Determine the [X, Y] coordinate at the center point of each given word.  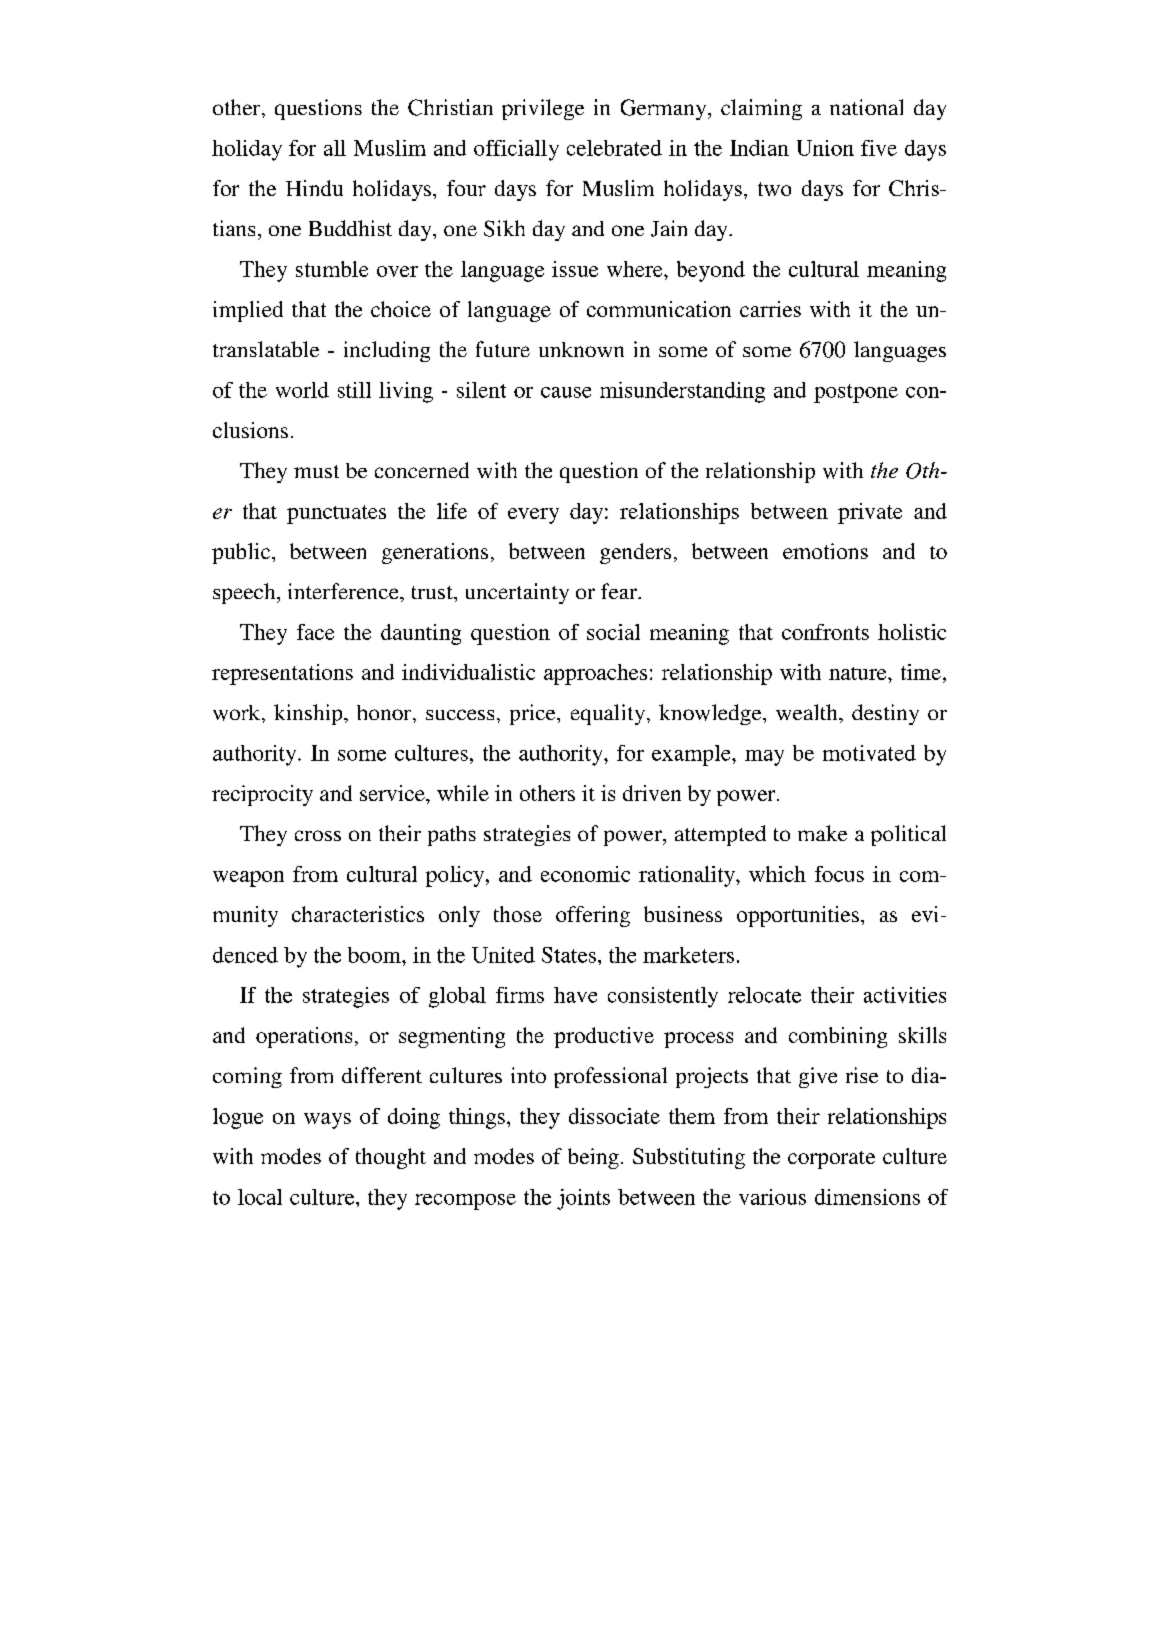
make [822, 833]
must [316, 471]
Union [825, 148]
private [870, 513]
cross [318, 835]
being [593, 1158]
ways [327, 1121]
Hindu [314, 188]
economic [585, 874]
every [533, 516]
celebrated [614, 148]
